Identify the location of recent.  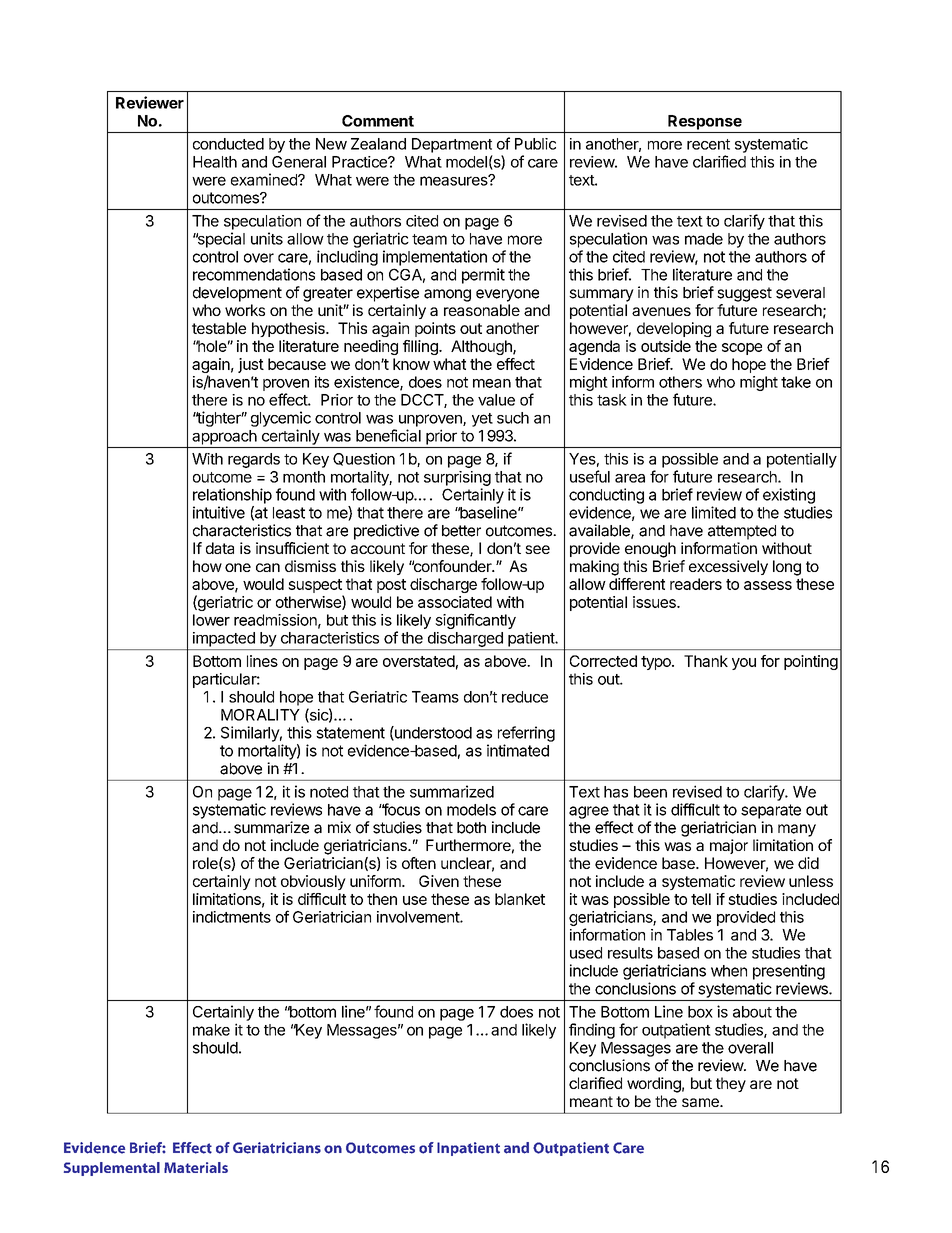
(708, 144).
